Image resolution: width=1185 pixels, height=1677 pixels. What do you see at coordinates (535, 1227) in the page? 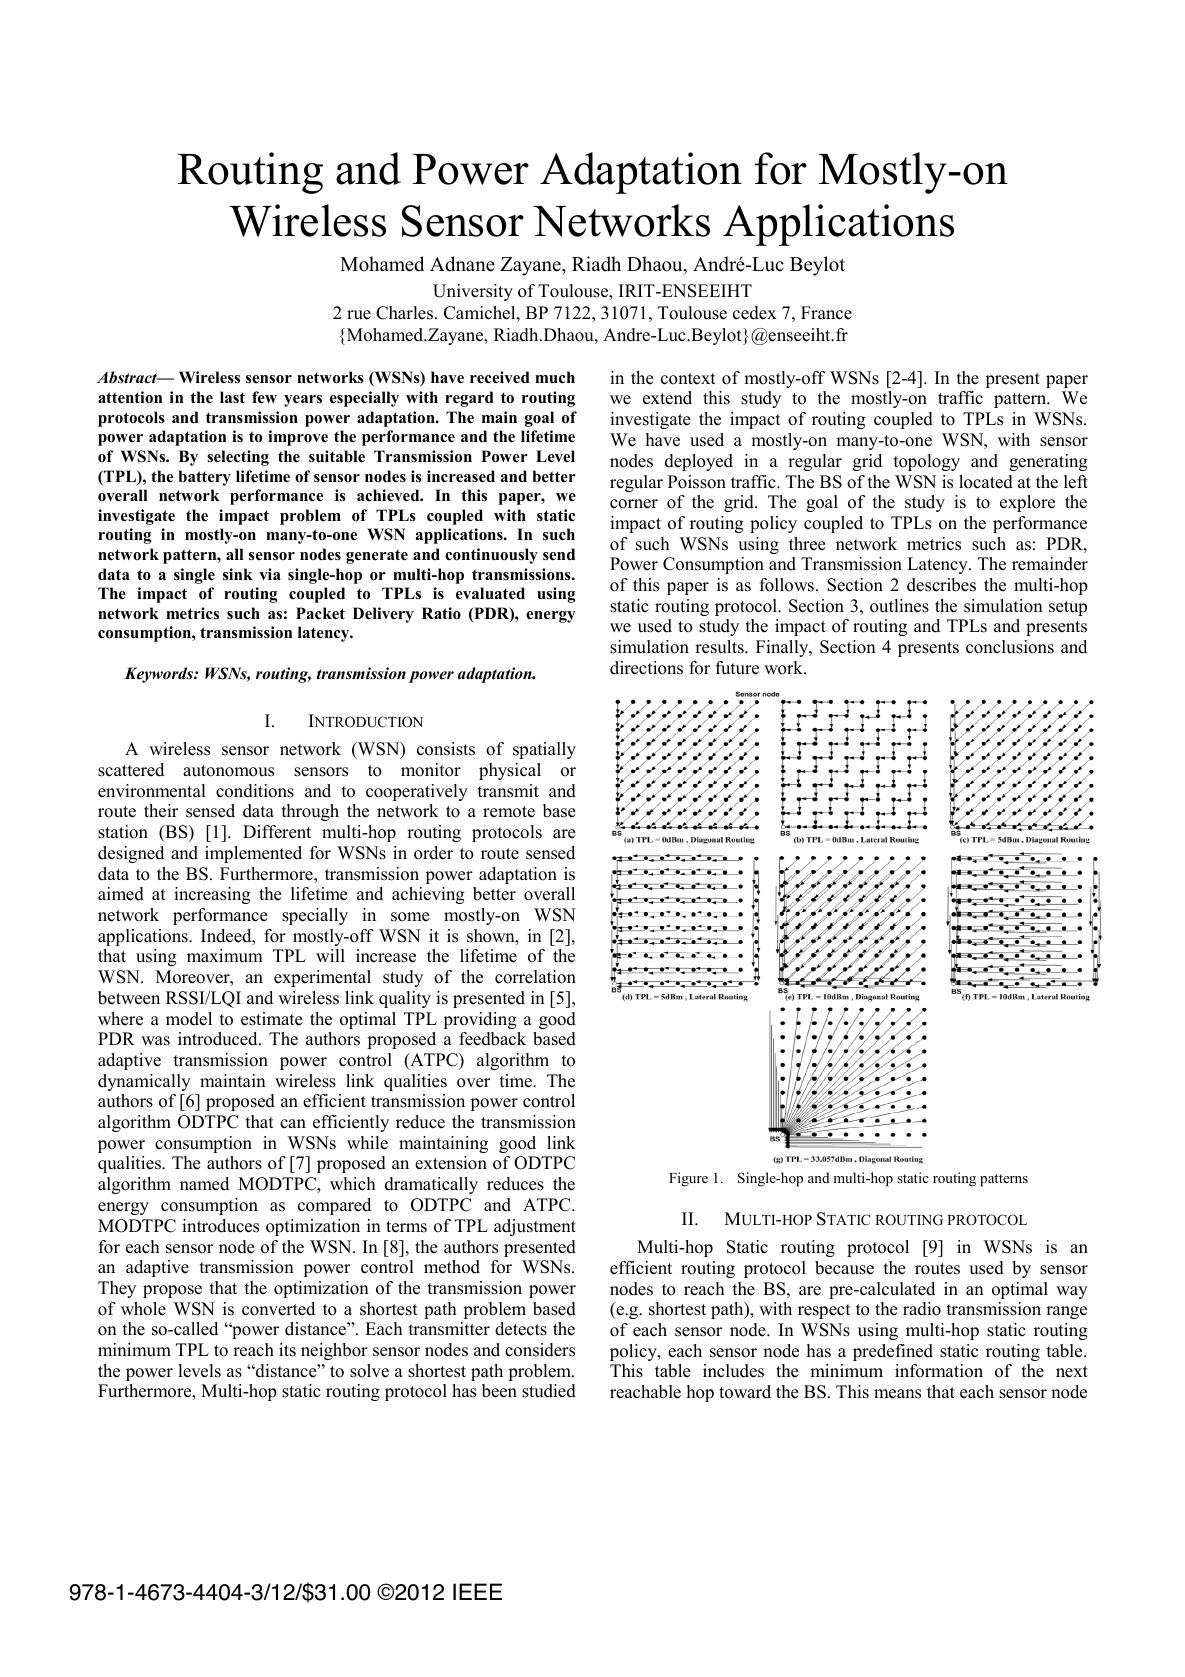
I see `adjustment` at bounding box center [535, 1227].
